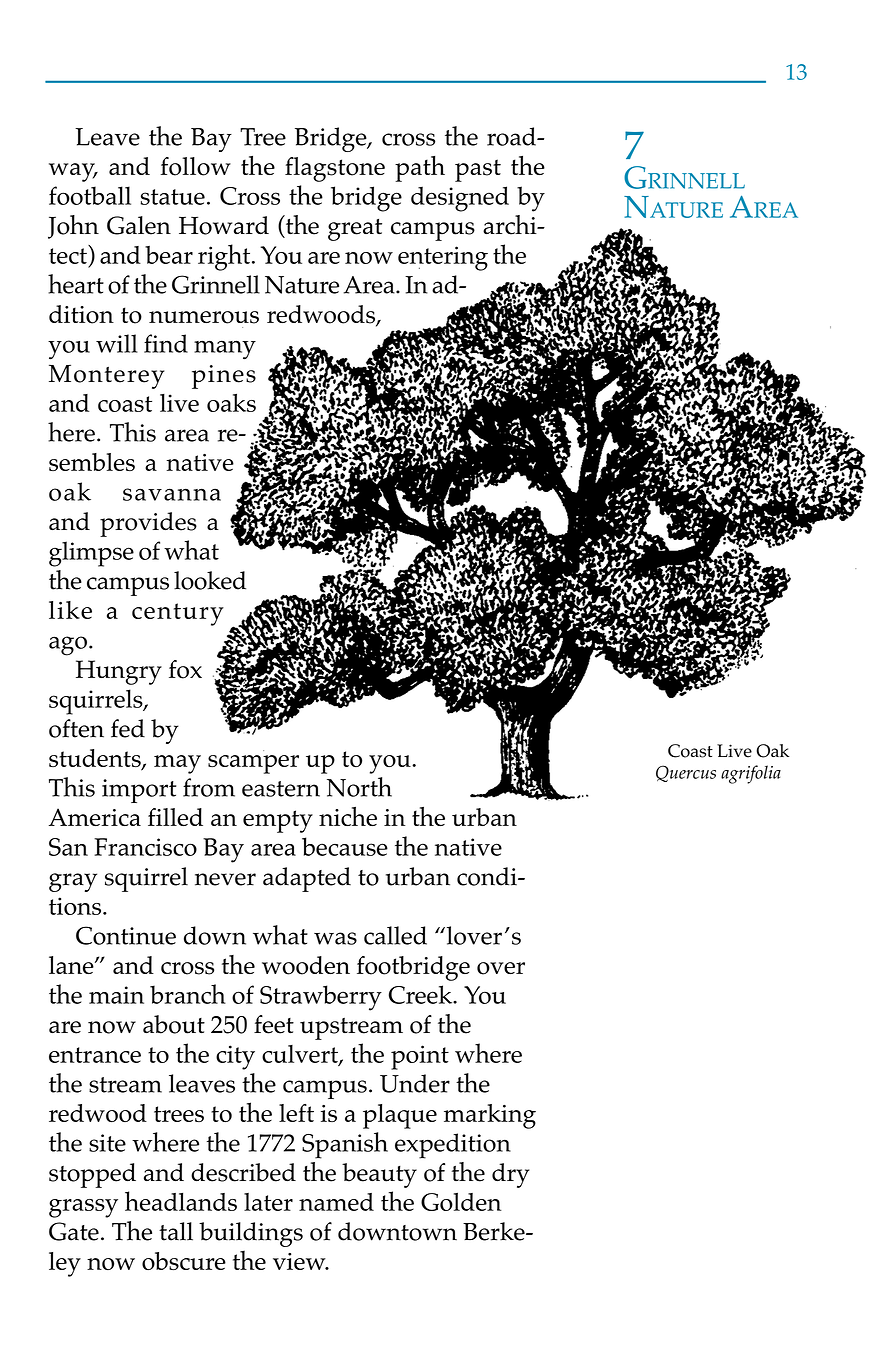 The width and height of the document is (887, 1372). Describe the element at coordinates (422, 994) in the document. I see `Creek` at that location.
